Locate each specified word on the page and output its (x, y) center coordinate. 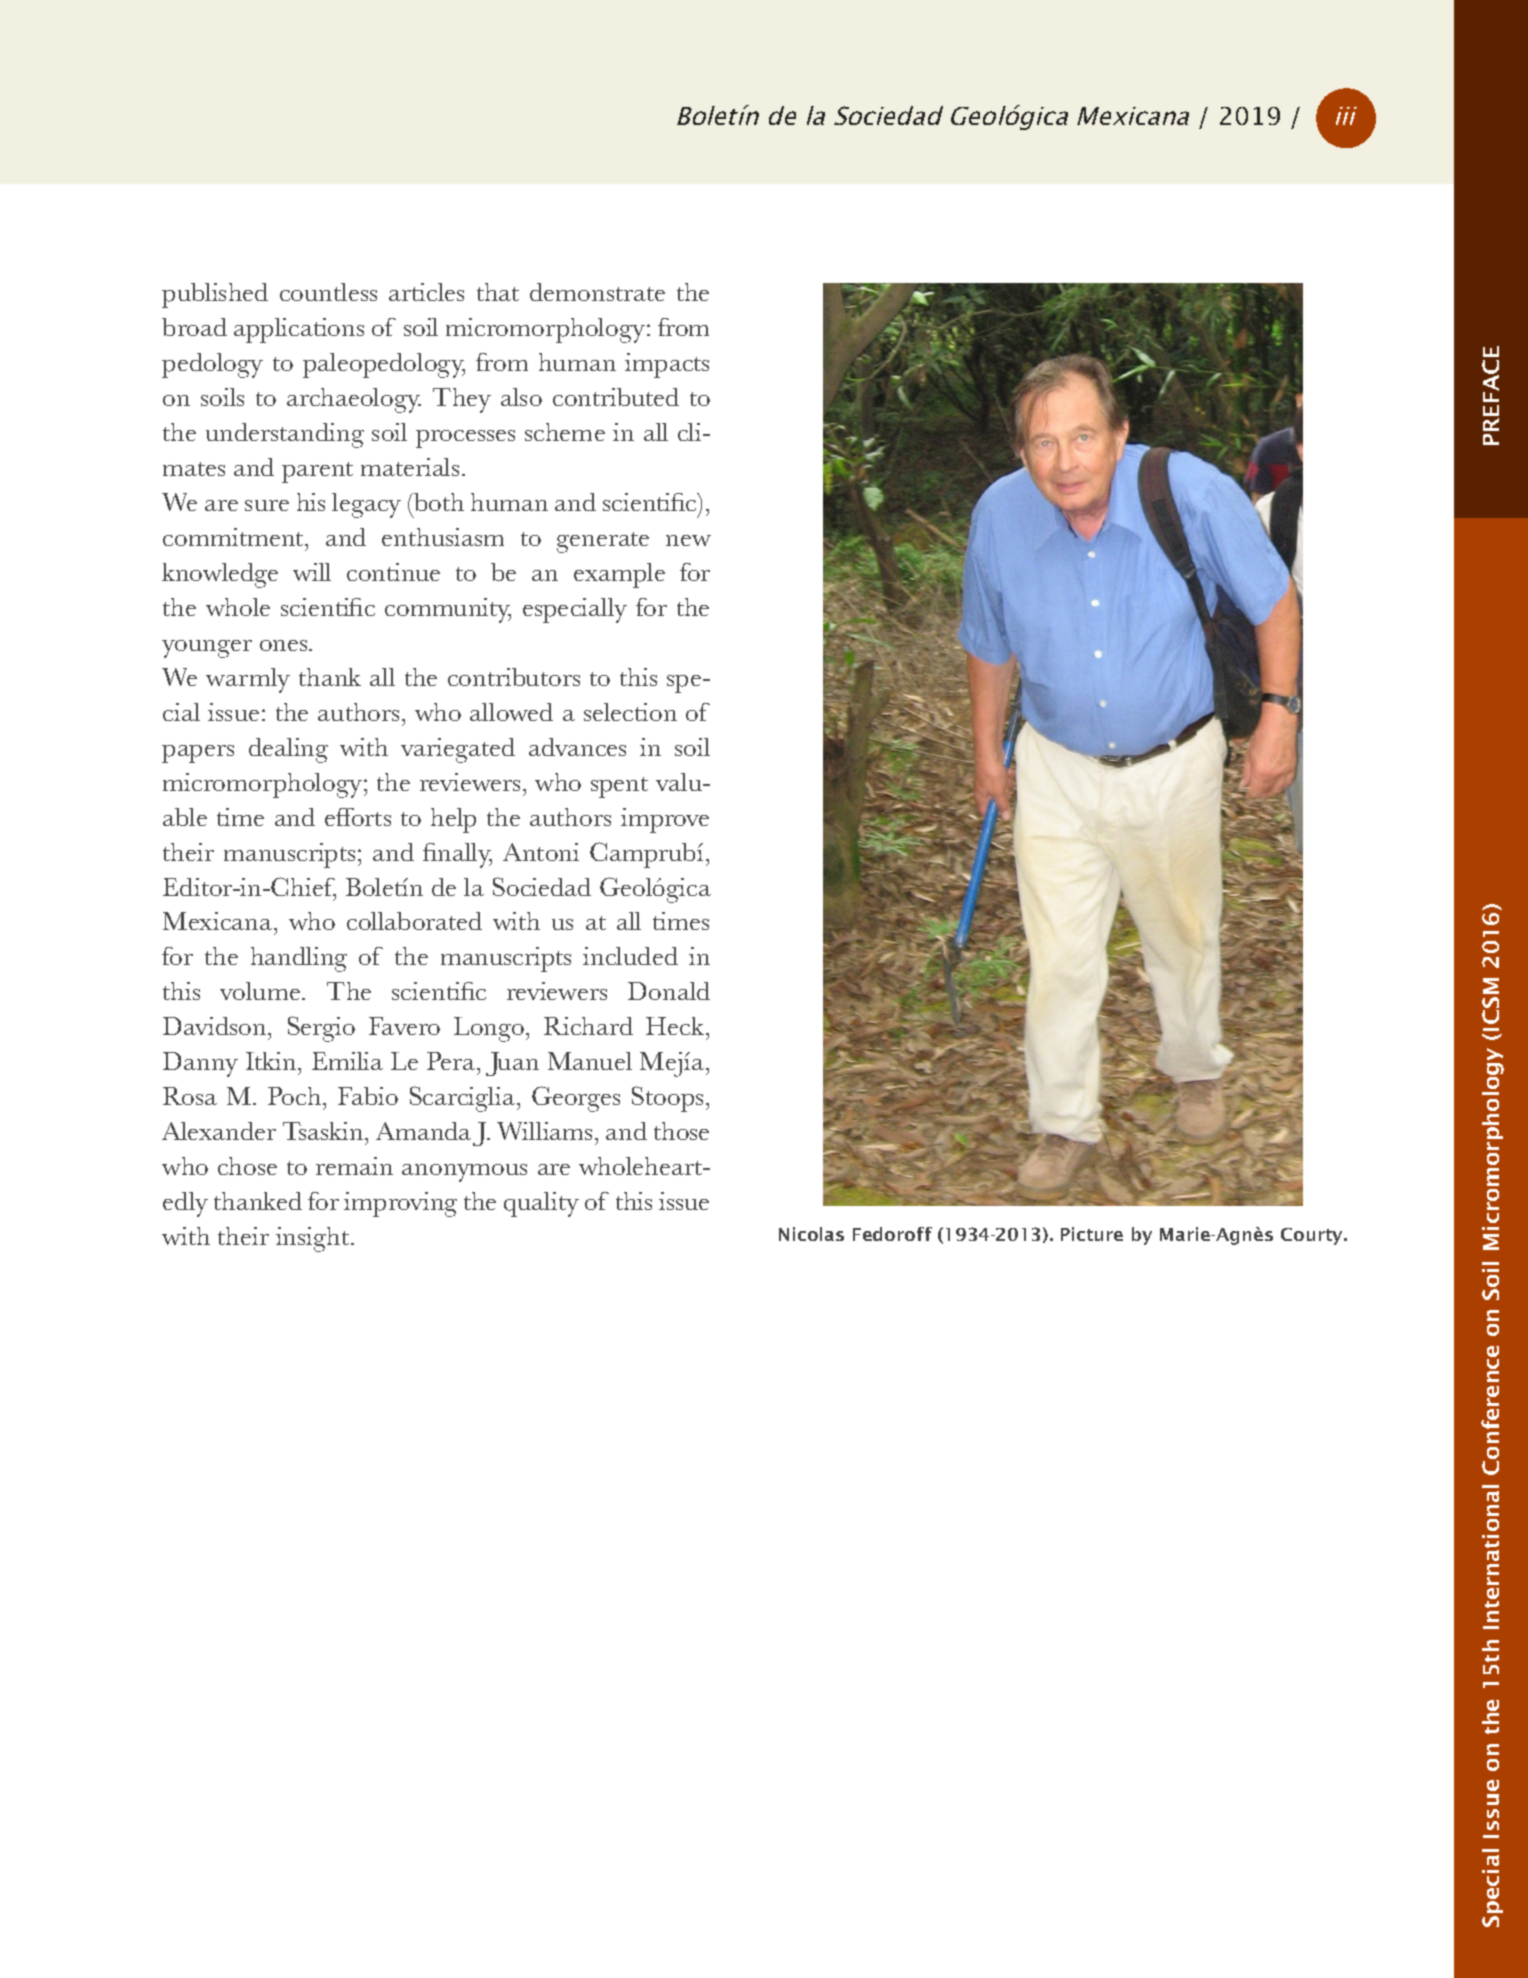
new (688, 540)
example (619, 575)
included (630, 956)
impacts (667, 365)
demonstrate (597, 292)
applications (299, 330)
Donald (669, 991)
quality (541, 1204)
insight (312, 1239)
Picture (1092, 1234)
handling (299, 959)
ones (285, 645)
